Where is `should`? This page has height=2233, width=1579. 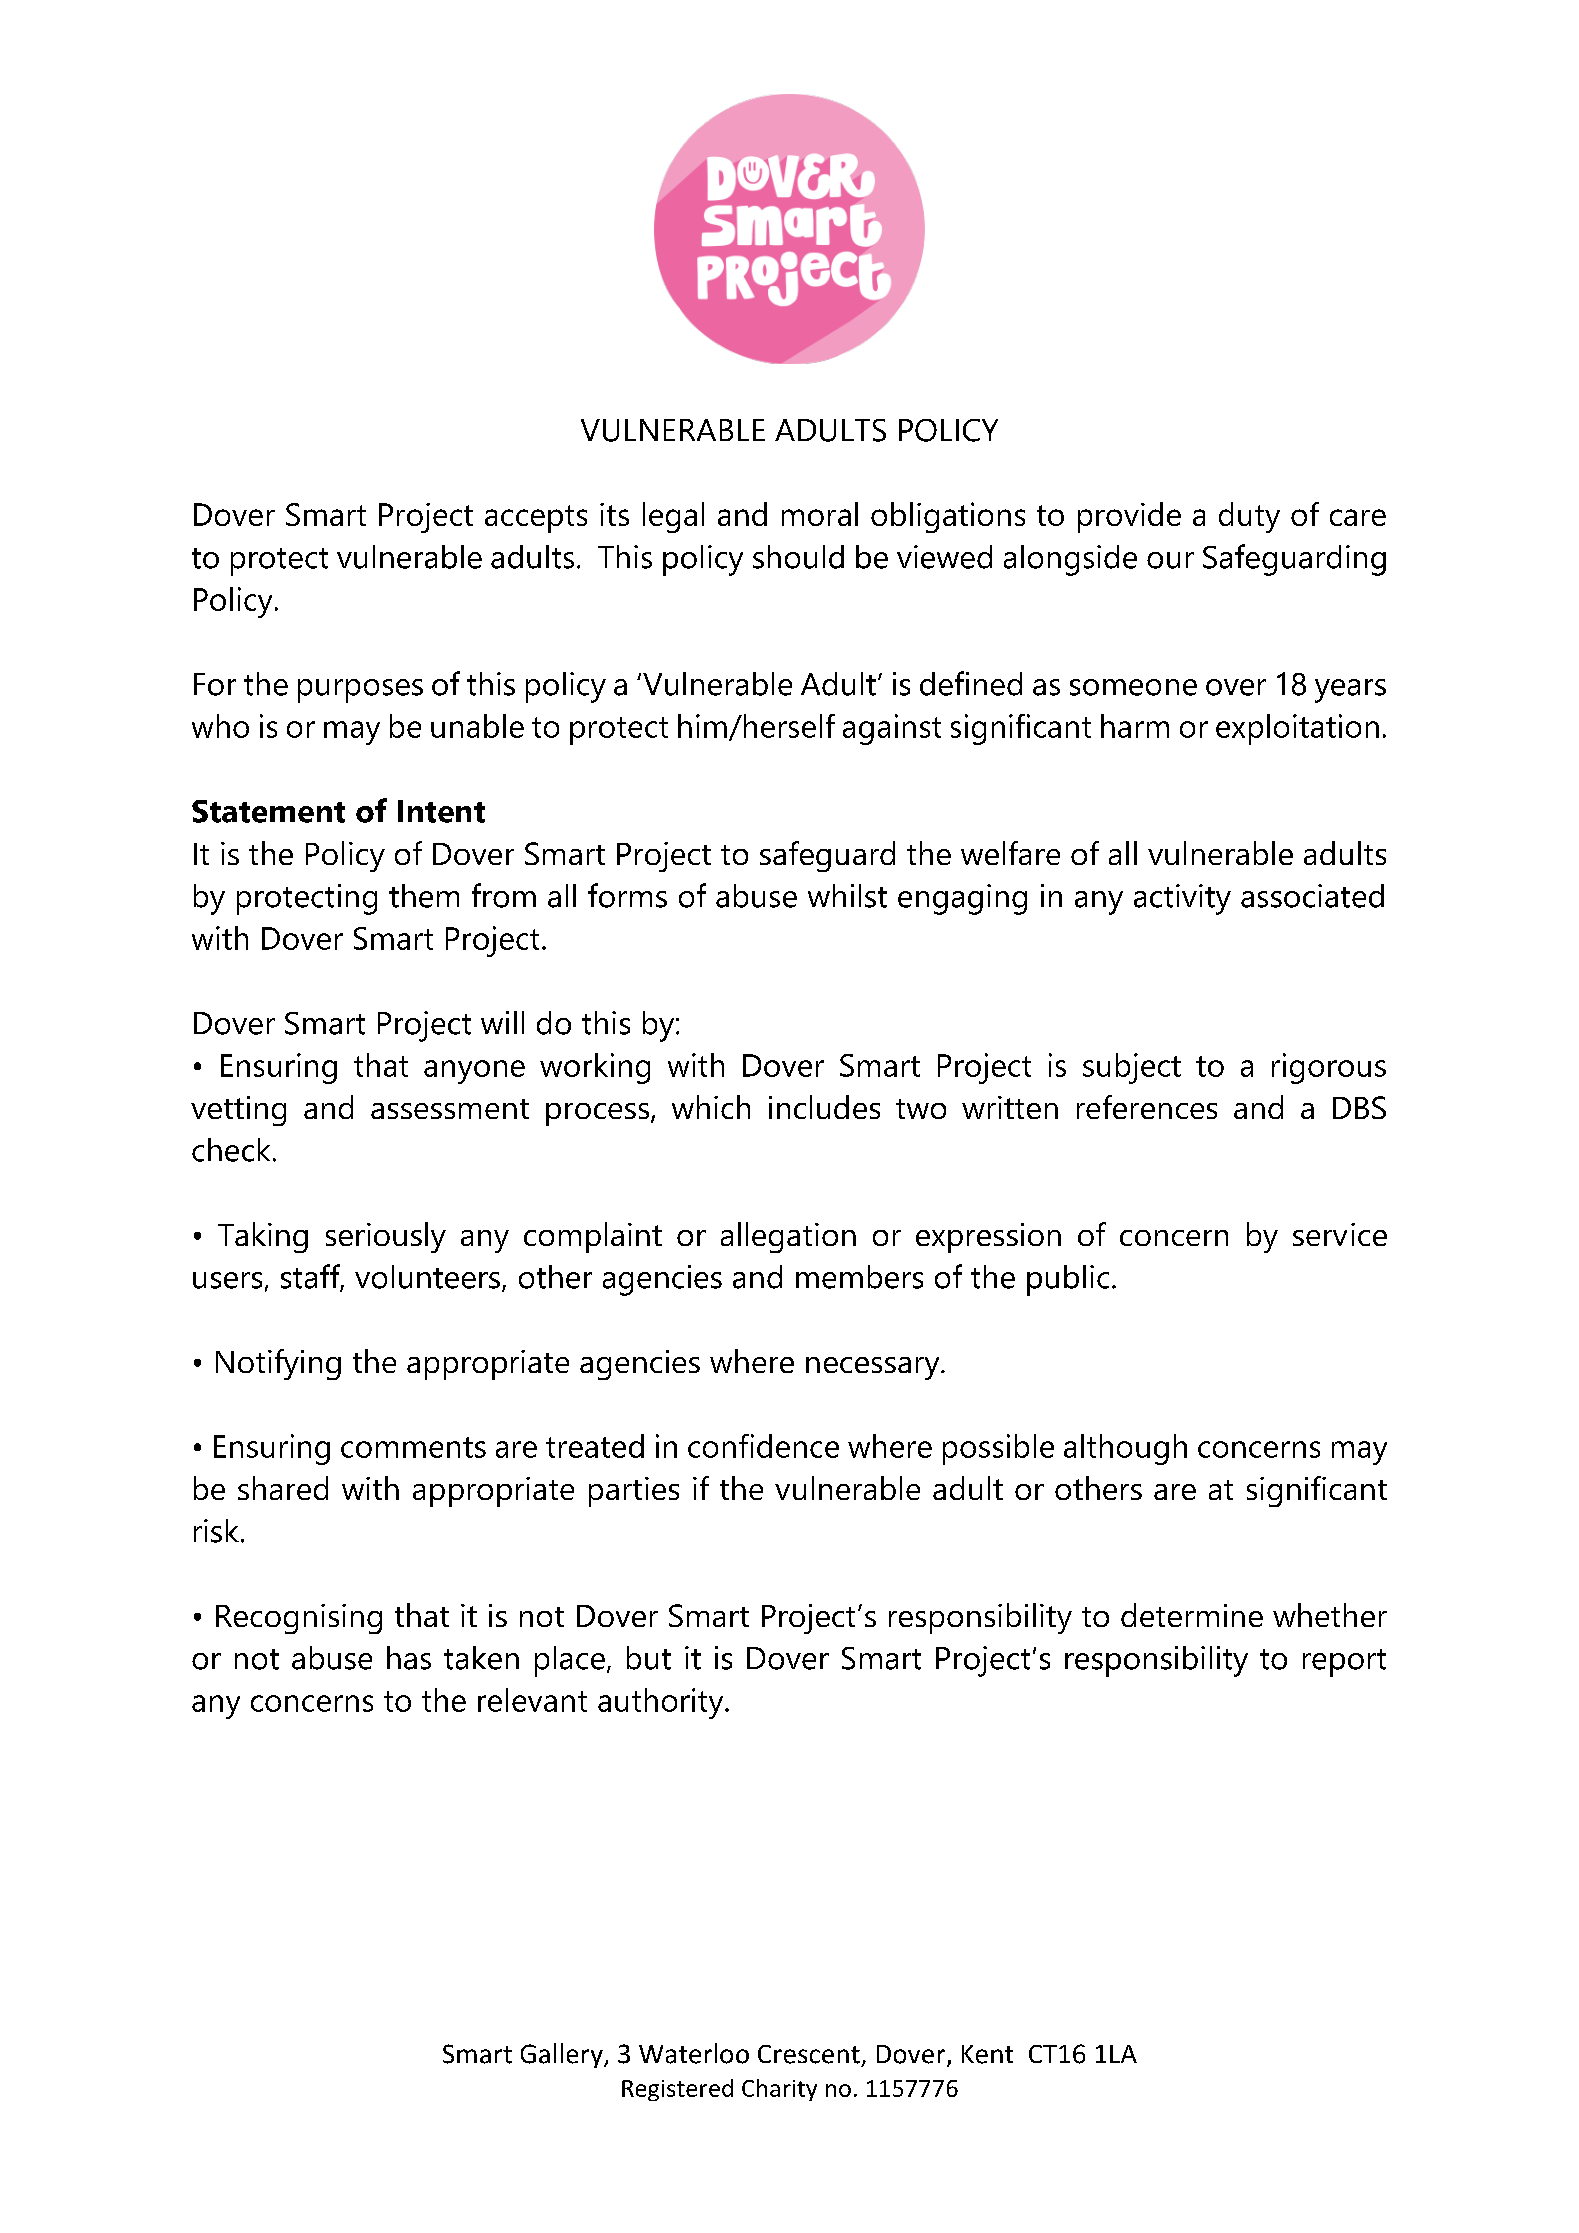 should is located at coordinates (798, 557).
